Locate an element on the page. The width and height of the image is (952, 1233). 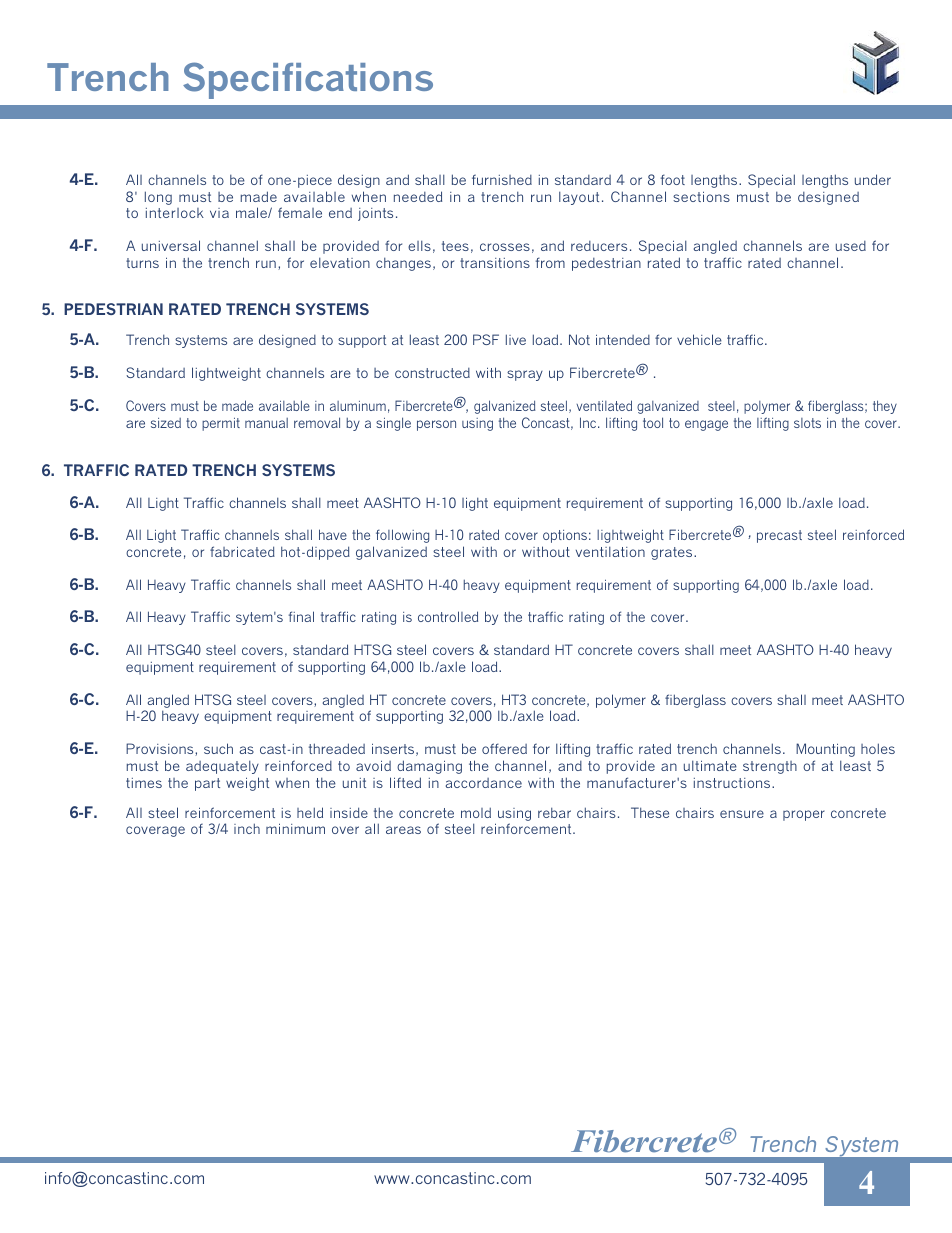
universal is located at coordinates (171, 245).
